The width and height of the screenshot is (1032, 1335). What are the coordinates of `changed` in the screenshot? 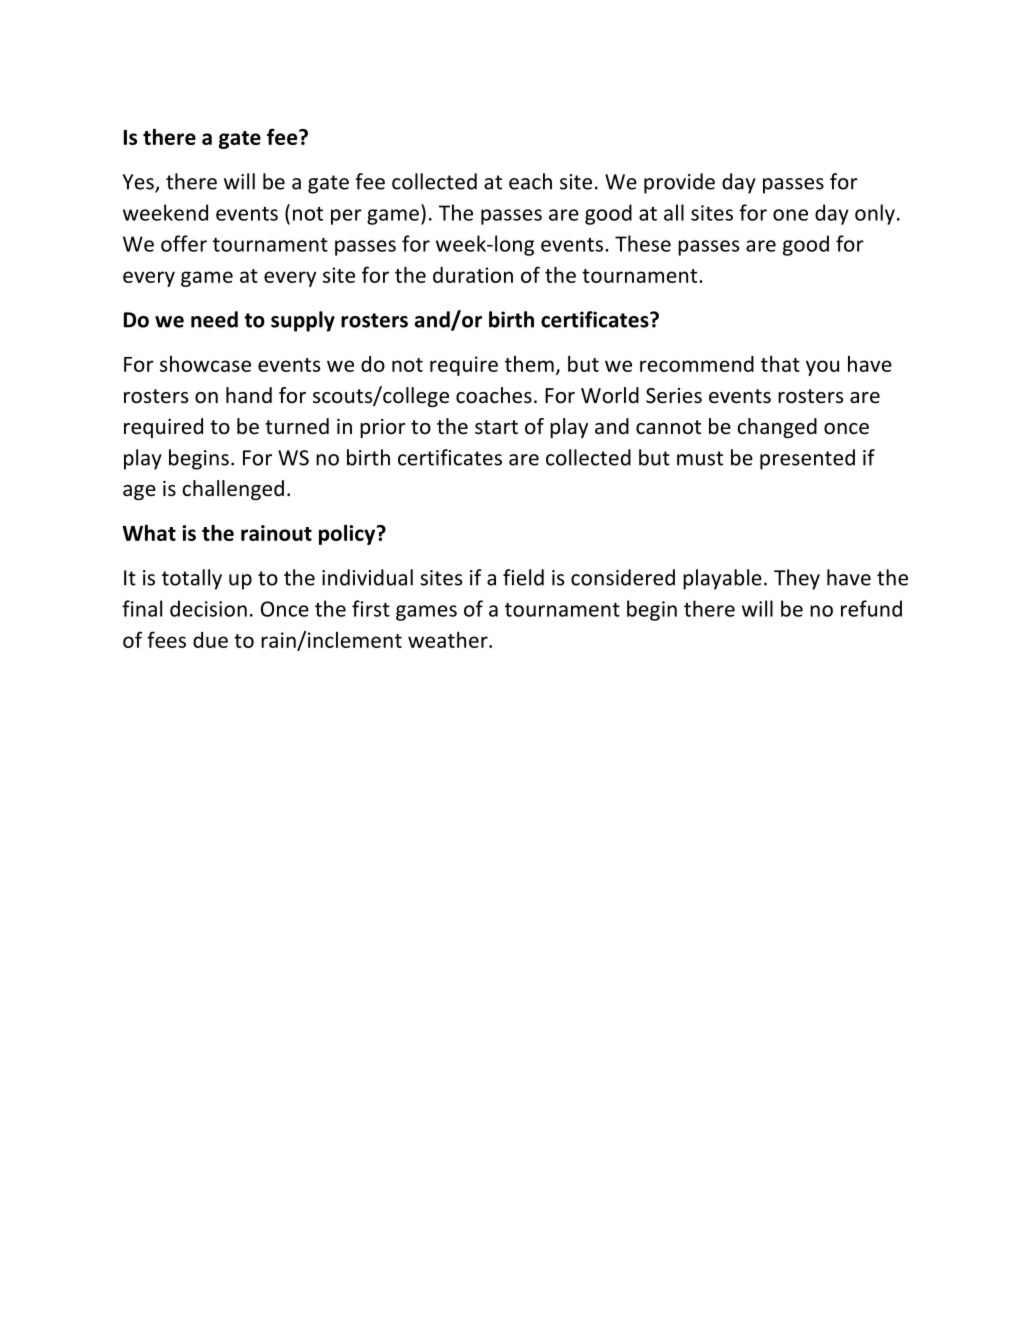 It's located at (777, 428).
